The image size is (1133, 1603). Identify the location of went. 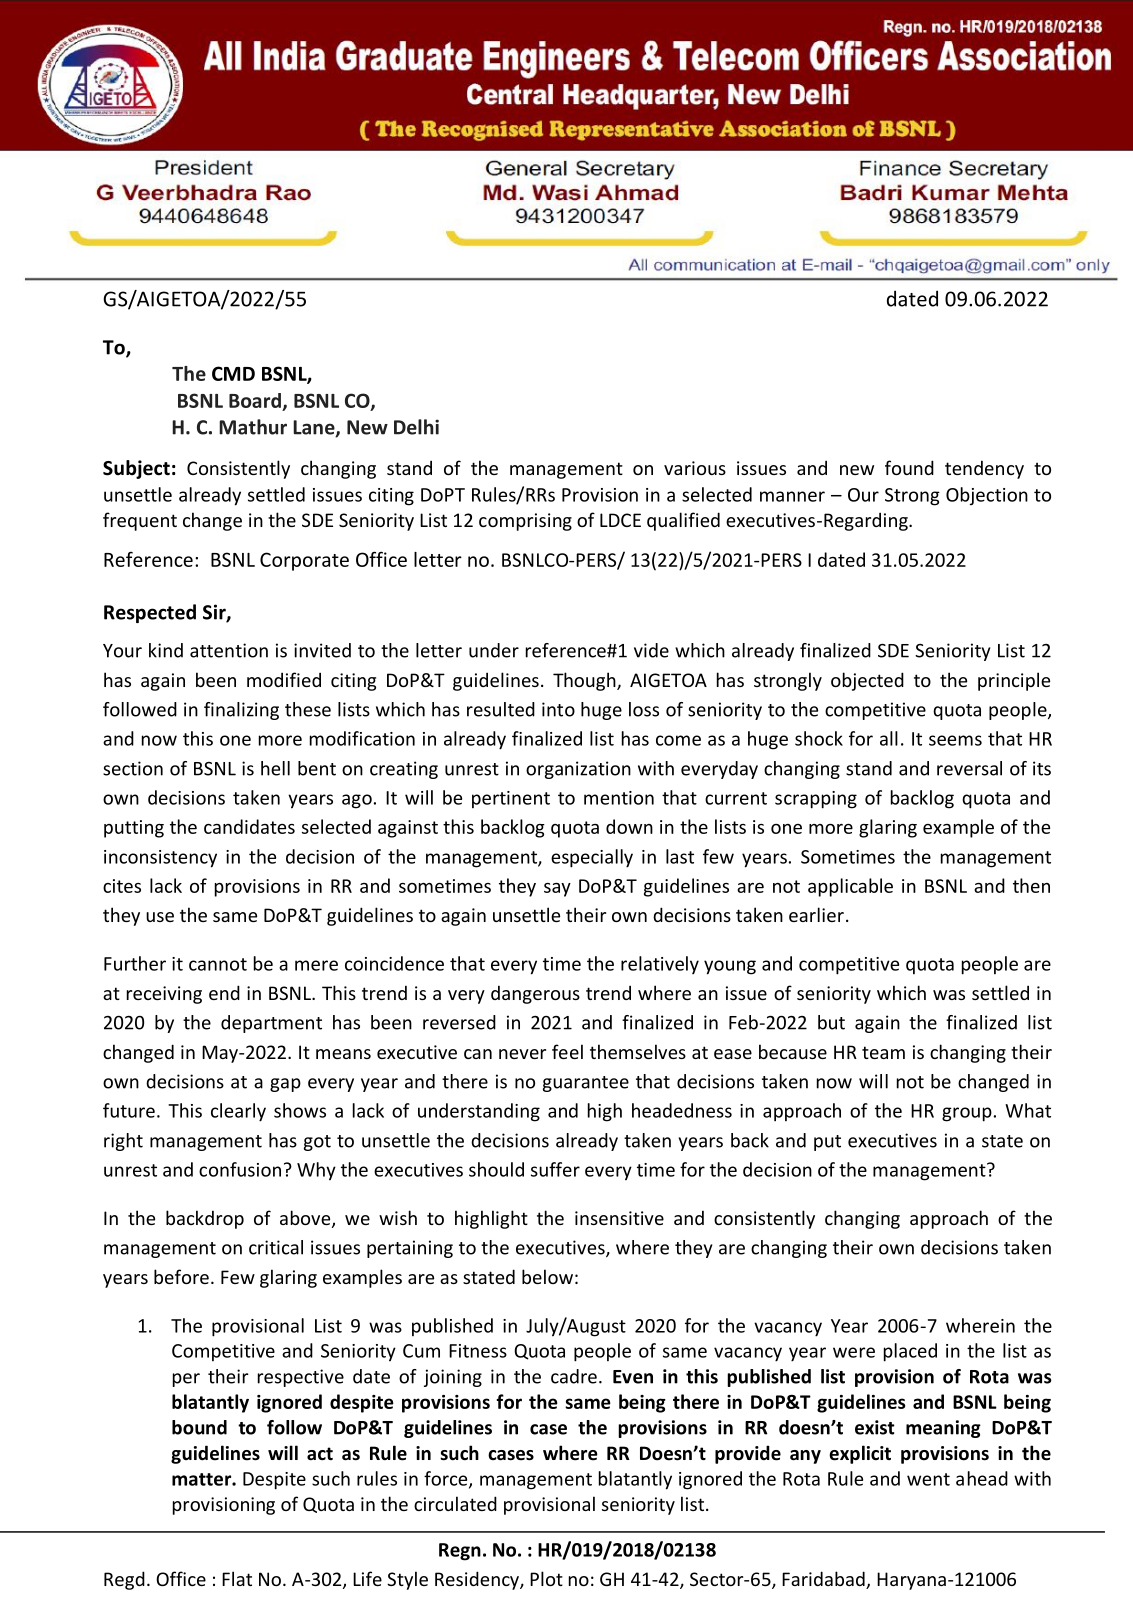
(928, 1479).
